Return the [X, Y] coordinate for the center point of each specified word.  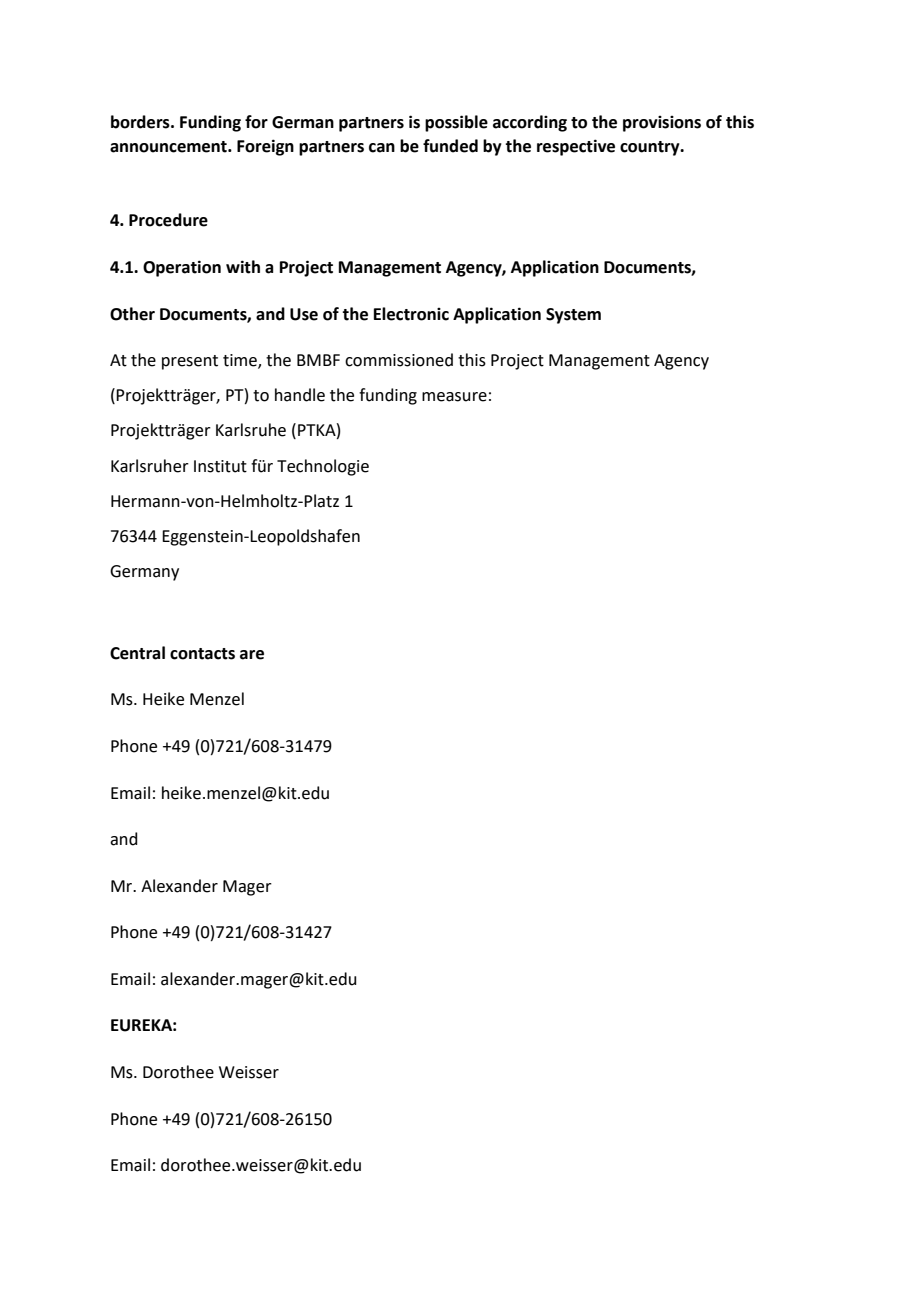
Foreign [265, 147]
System [573, 316]
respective [576, 147]
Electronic [411, 314]
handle [300, 395]
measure [454, 397]
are [252, 655]
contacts [202, 654]
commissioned [399, 360]
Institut [220, 466]
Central [137, 653]
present [190, 362]
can [382, 148]
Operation [182, 268]
